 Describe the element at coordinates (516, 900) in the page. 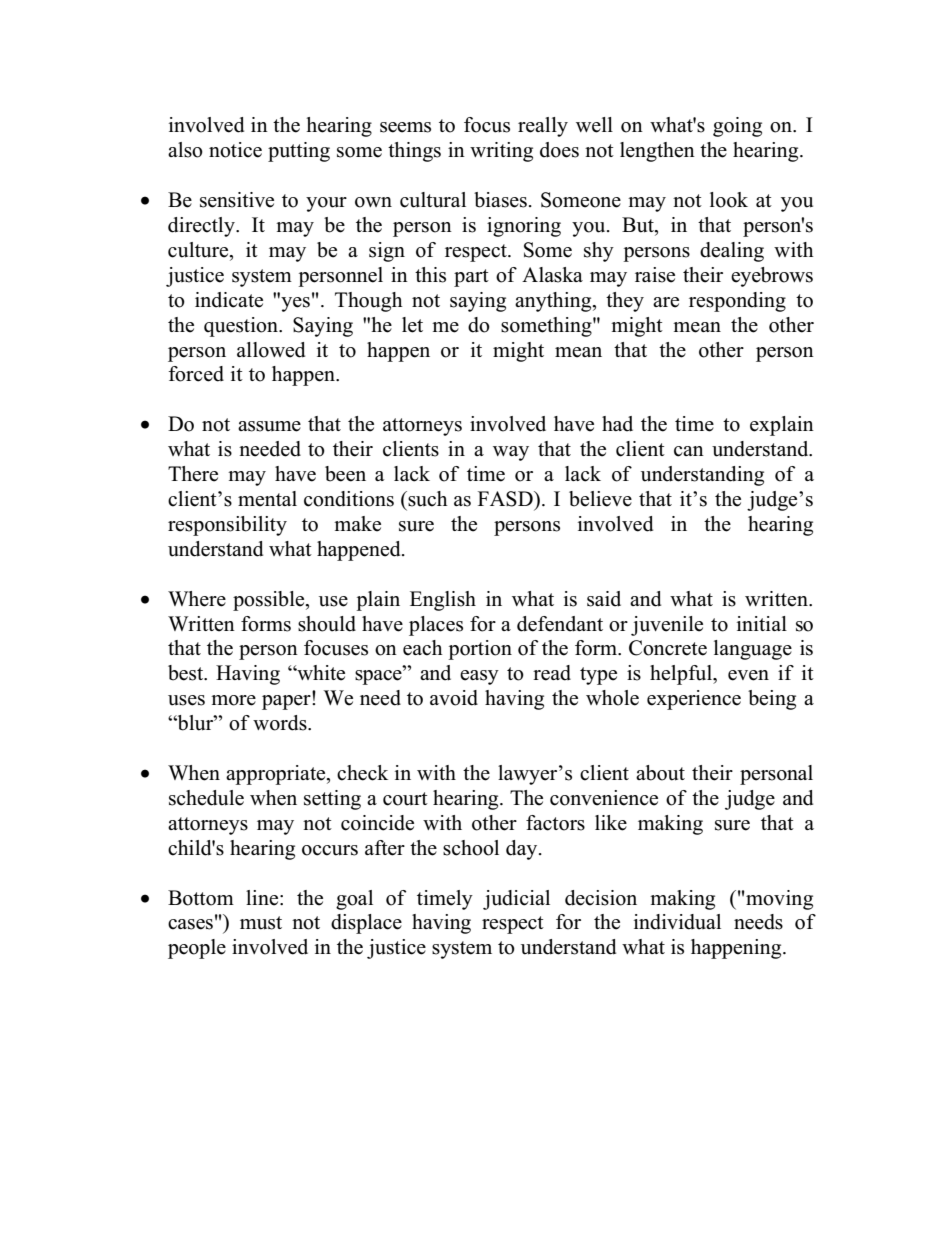

I see `judicial` at that location.
